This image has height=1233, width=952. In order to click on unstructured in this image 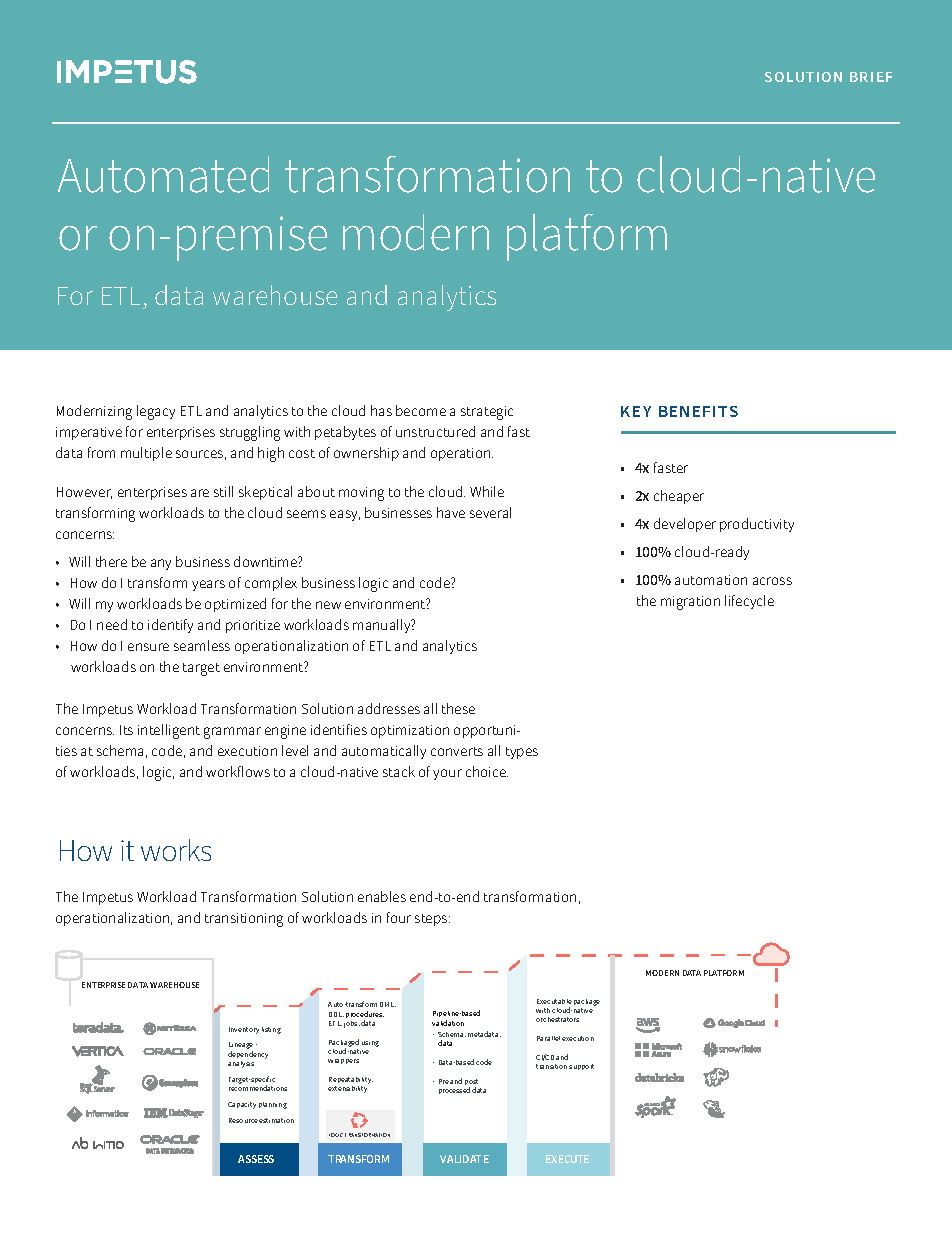, I will do `click(435, 431)`.
